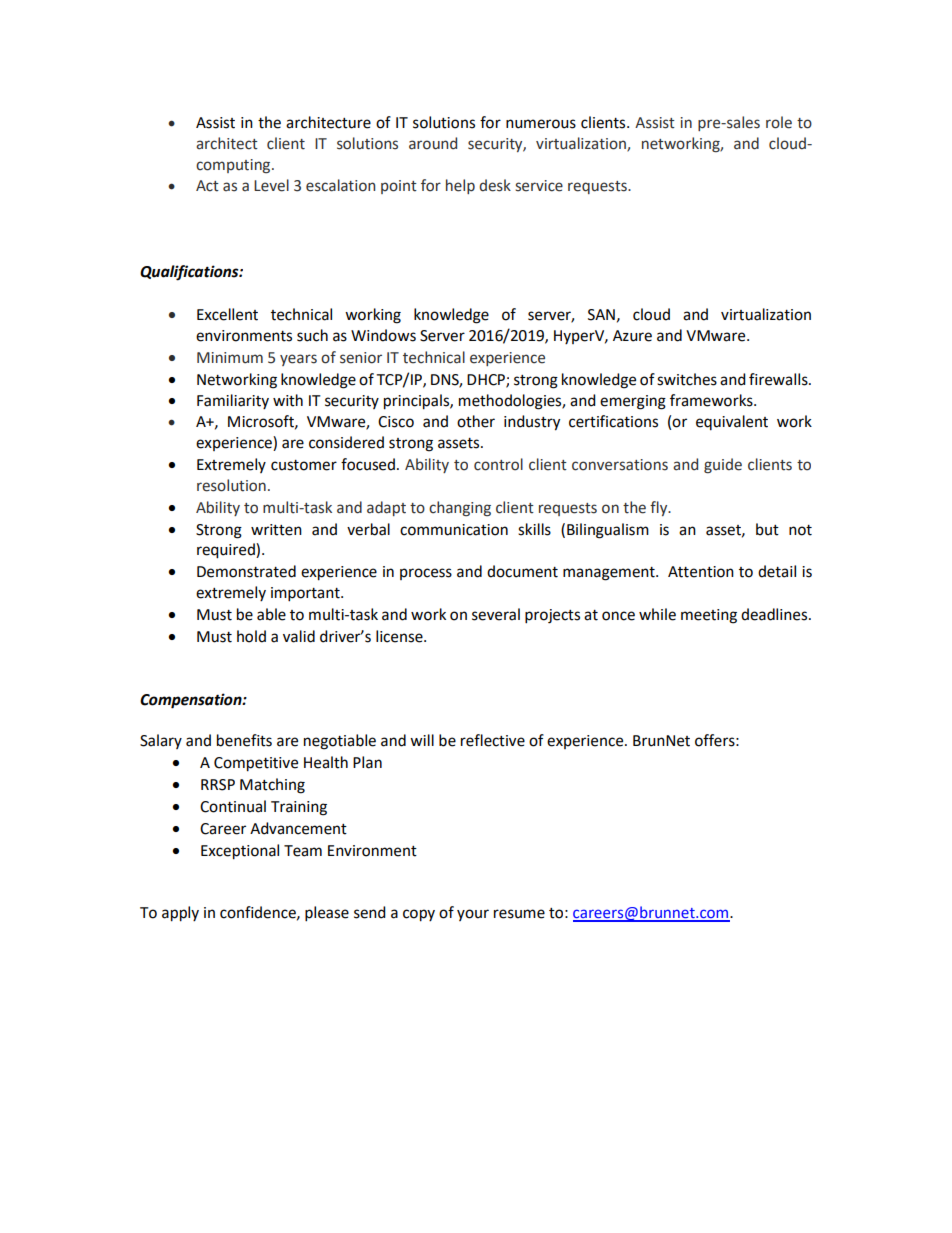  I want to click on Exceptional, so click(240, 852).
